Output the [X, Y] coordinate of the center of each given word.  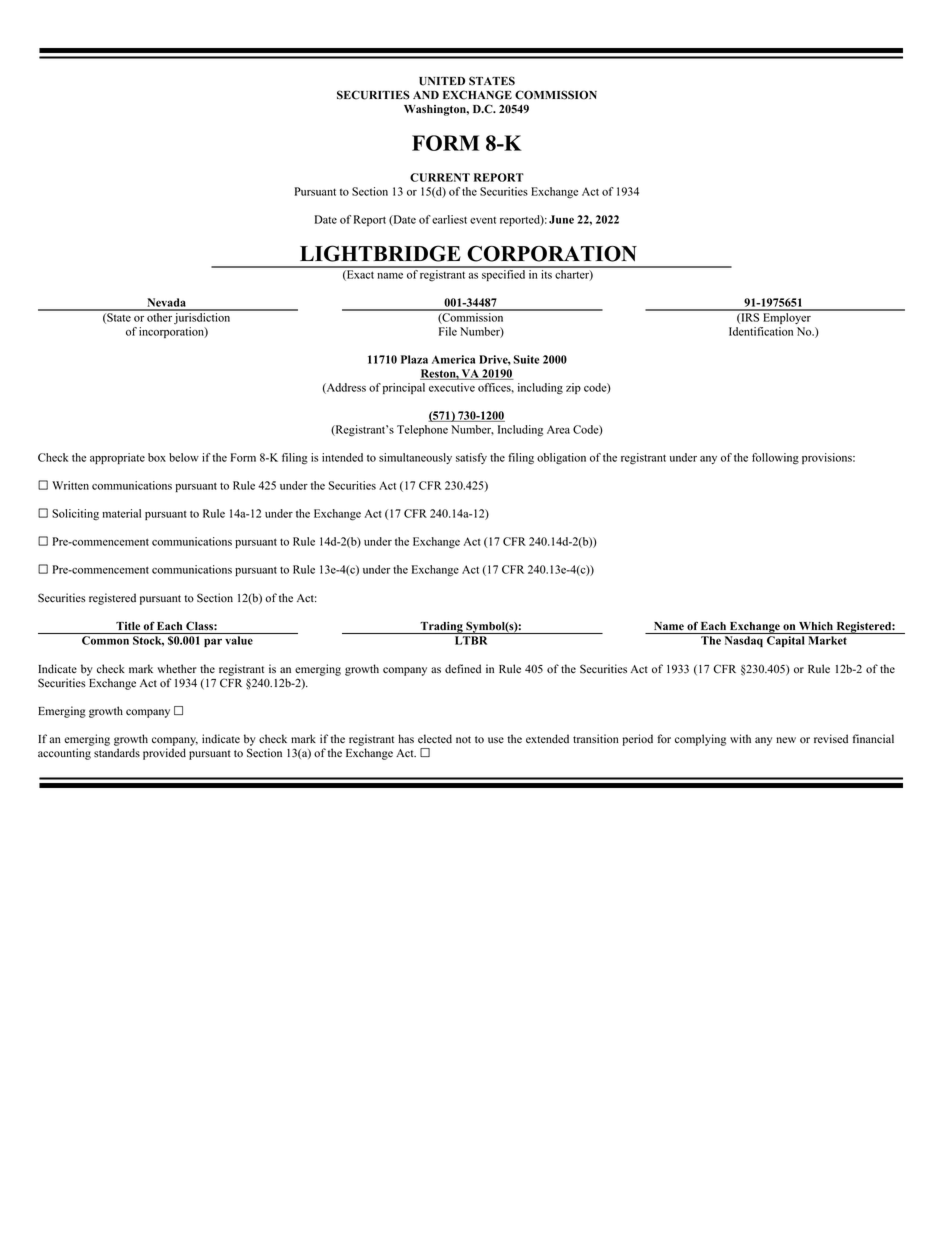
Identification [761, 331]
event [483, 220]
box [157, 457]
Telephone [422, 430]
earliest [449, 219]
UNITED [442, 81]
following [775, 459]
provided [164, 754]
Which [816, 626]
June [561, 219]
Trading [441, 628]
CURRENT [440, 177]
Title [128, 626]
